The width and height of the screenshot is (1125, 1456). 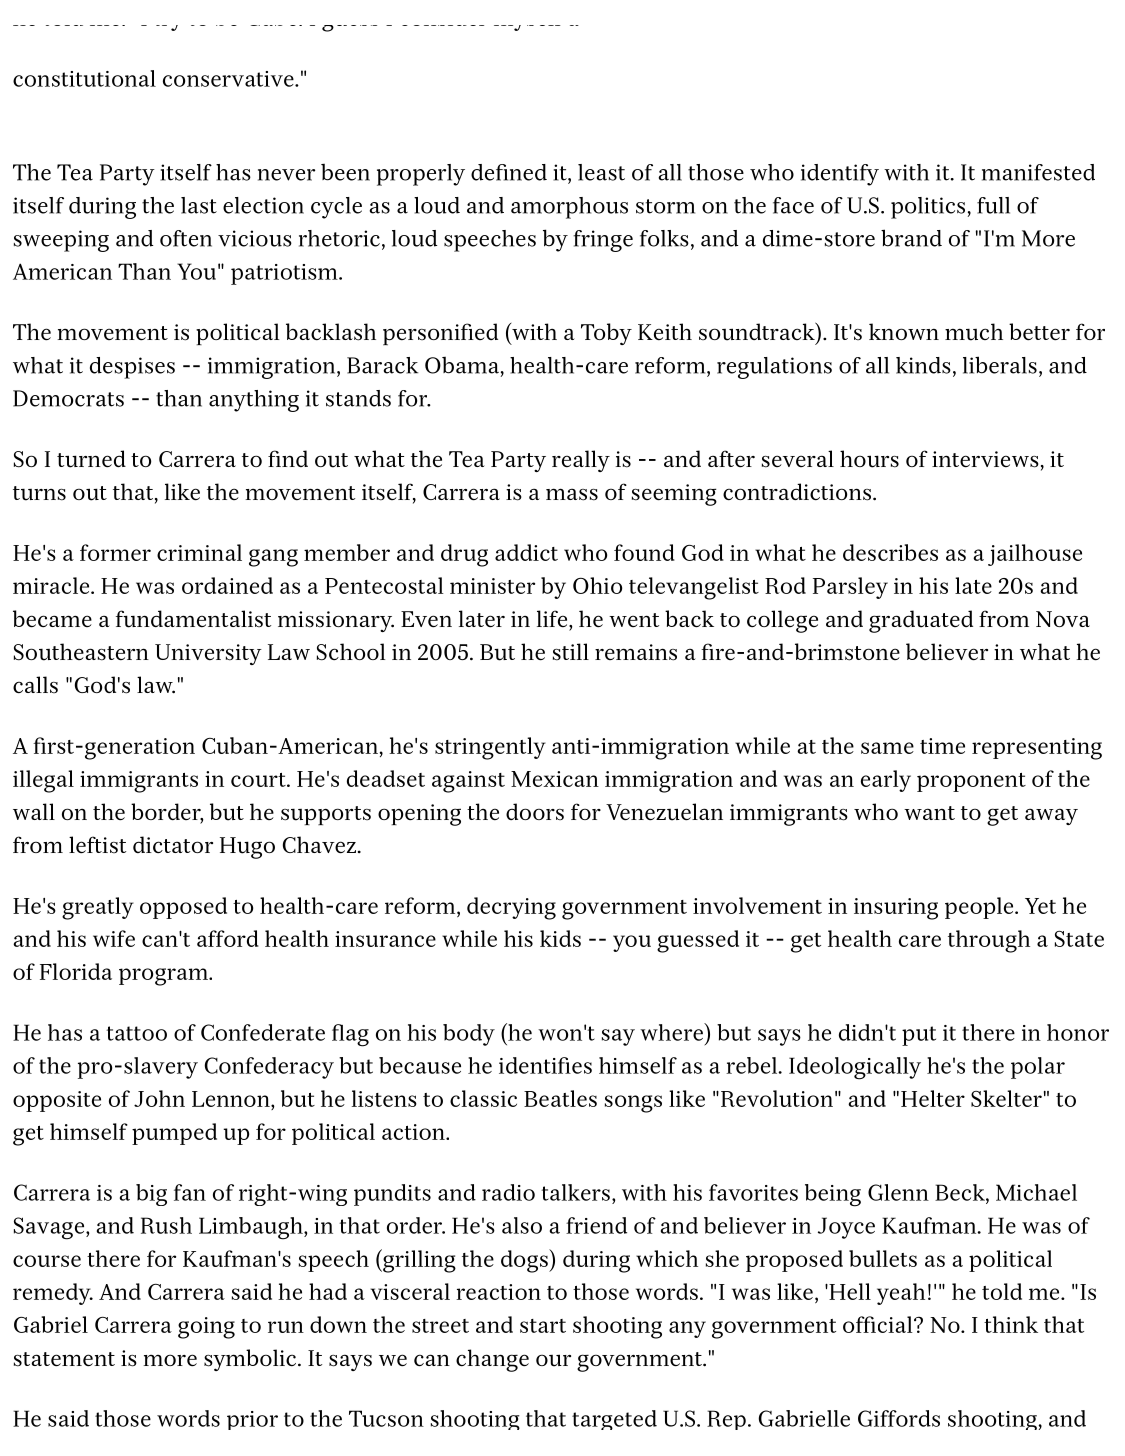 I want to click on least, so click(x=601, y=172).
